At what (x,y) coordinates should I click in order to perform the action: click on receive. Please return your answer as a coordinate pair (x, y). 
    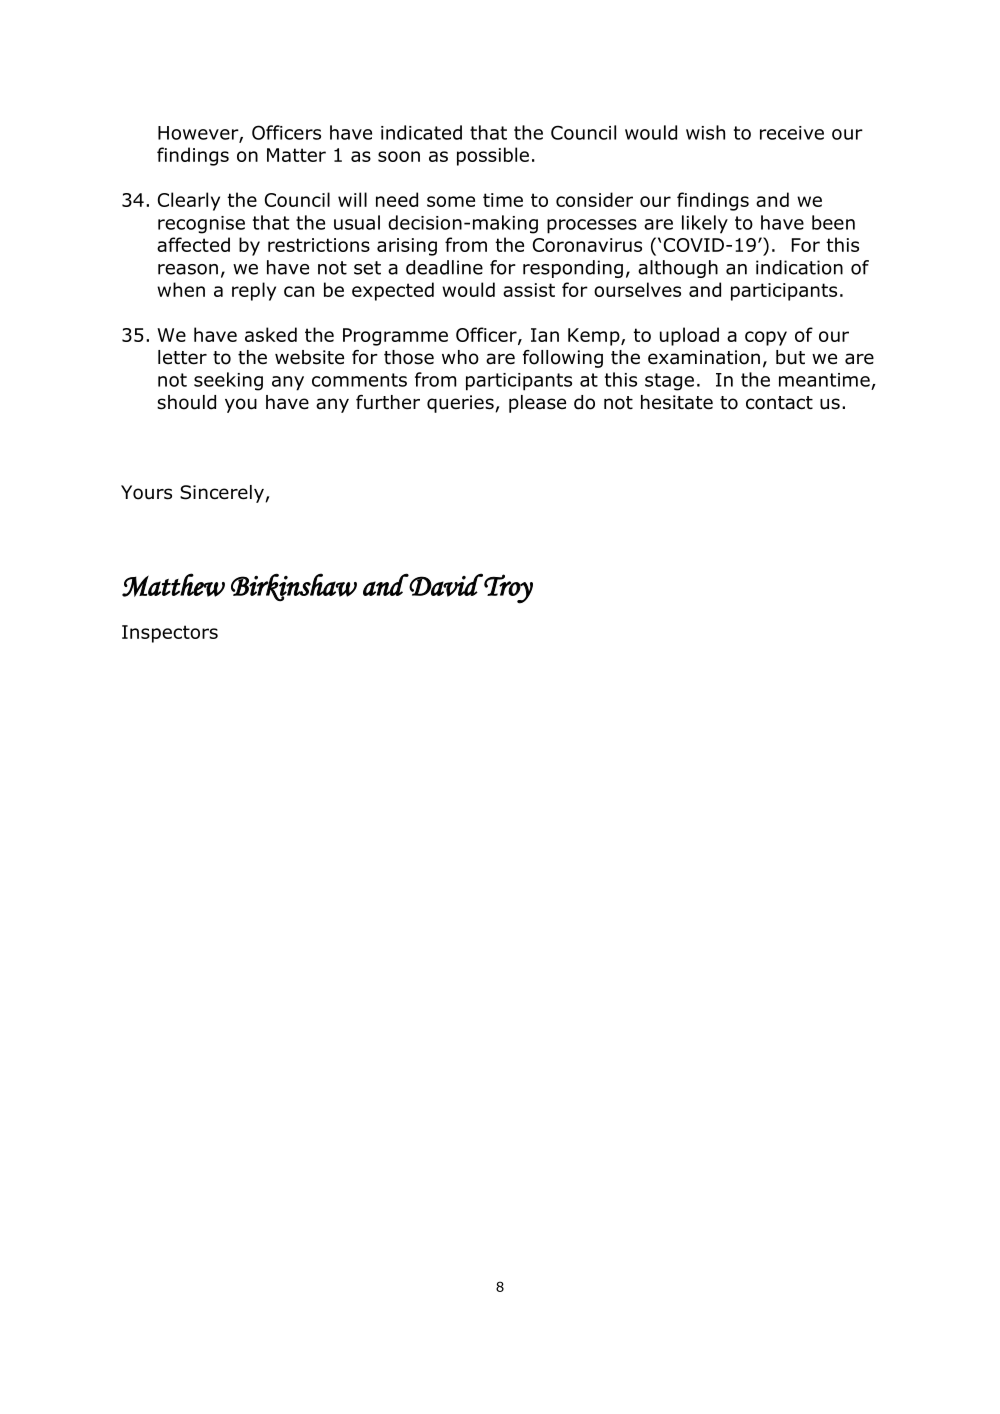
    Looking at the image, I should click on (792, 133).
